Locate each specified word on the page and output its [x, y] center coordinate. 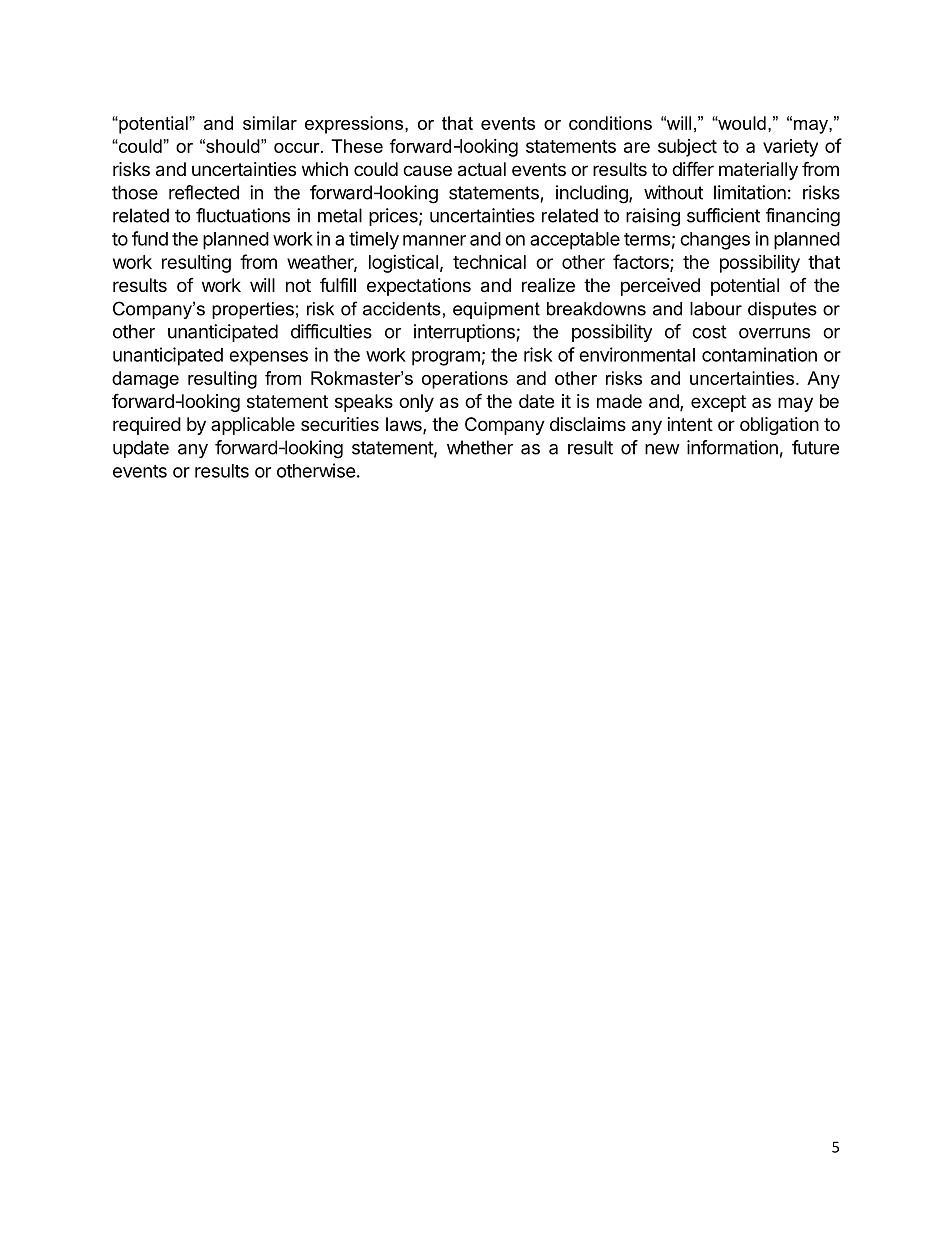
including [593, 194]
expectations [419, 287]
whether [480, 447]
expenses [268, 358]
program [446, 358]
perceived [660, 287]
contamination [759, 354]
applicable [253, 426]
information [732, 447]
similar [270, 123]
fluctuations [243, 215]
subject [687, 148]
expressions [355, 125]
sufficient [723, 215]
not [298, 285]
